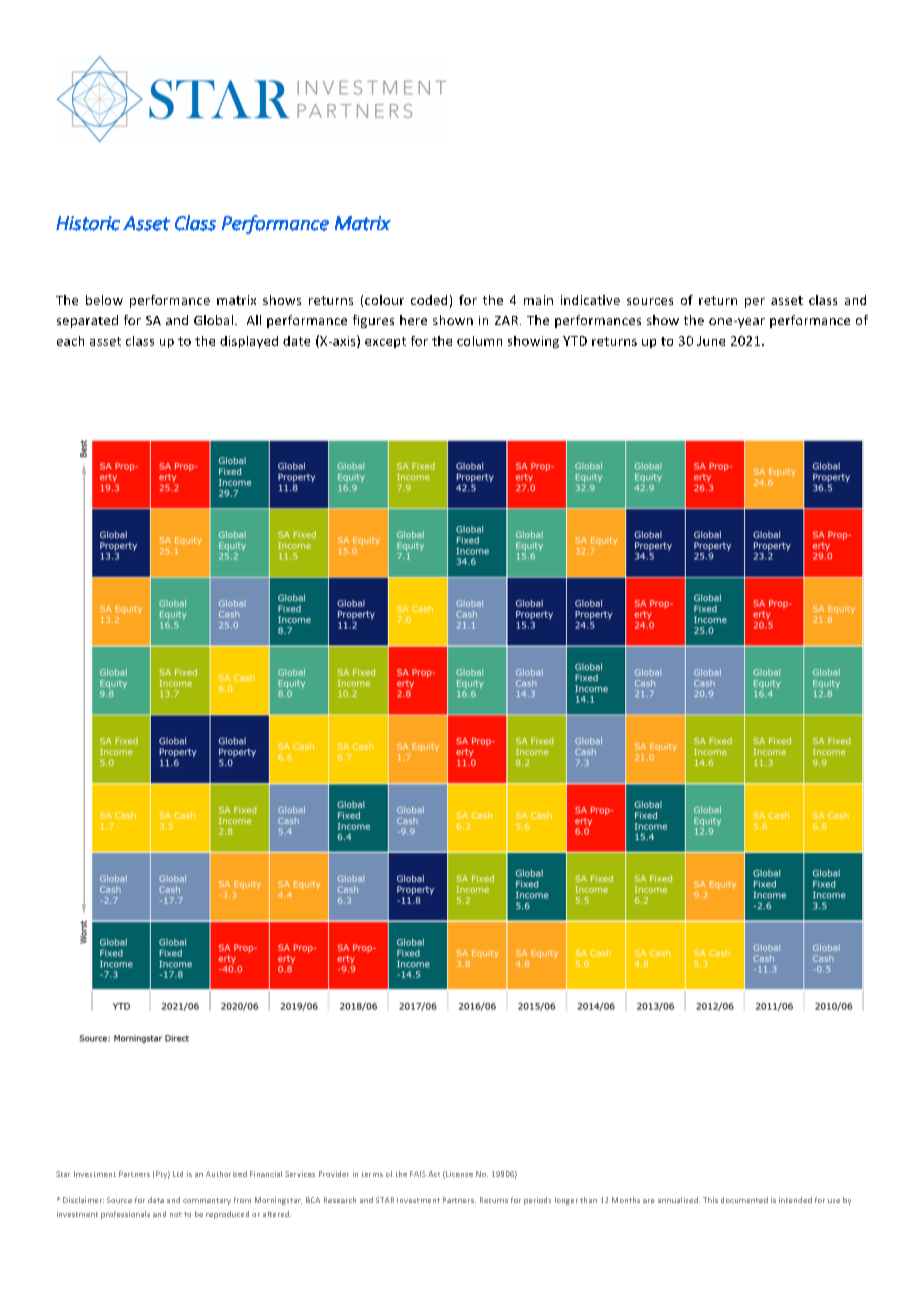 This image has width=924, height=1308. I want to click on Historic, so click(88, 223).
